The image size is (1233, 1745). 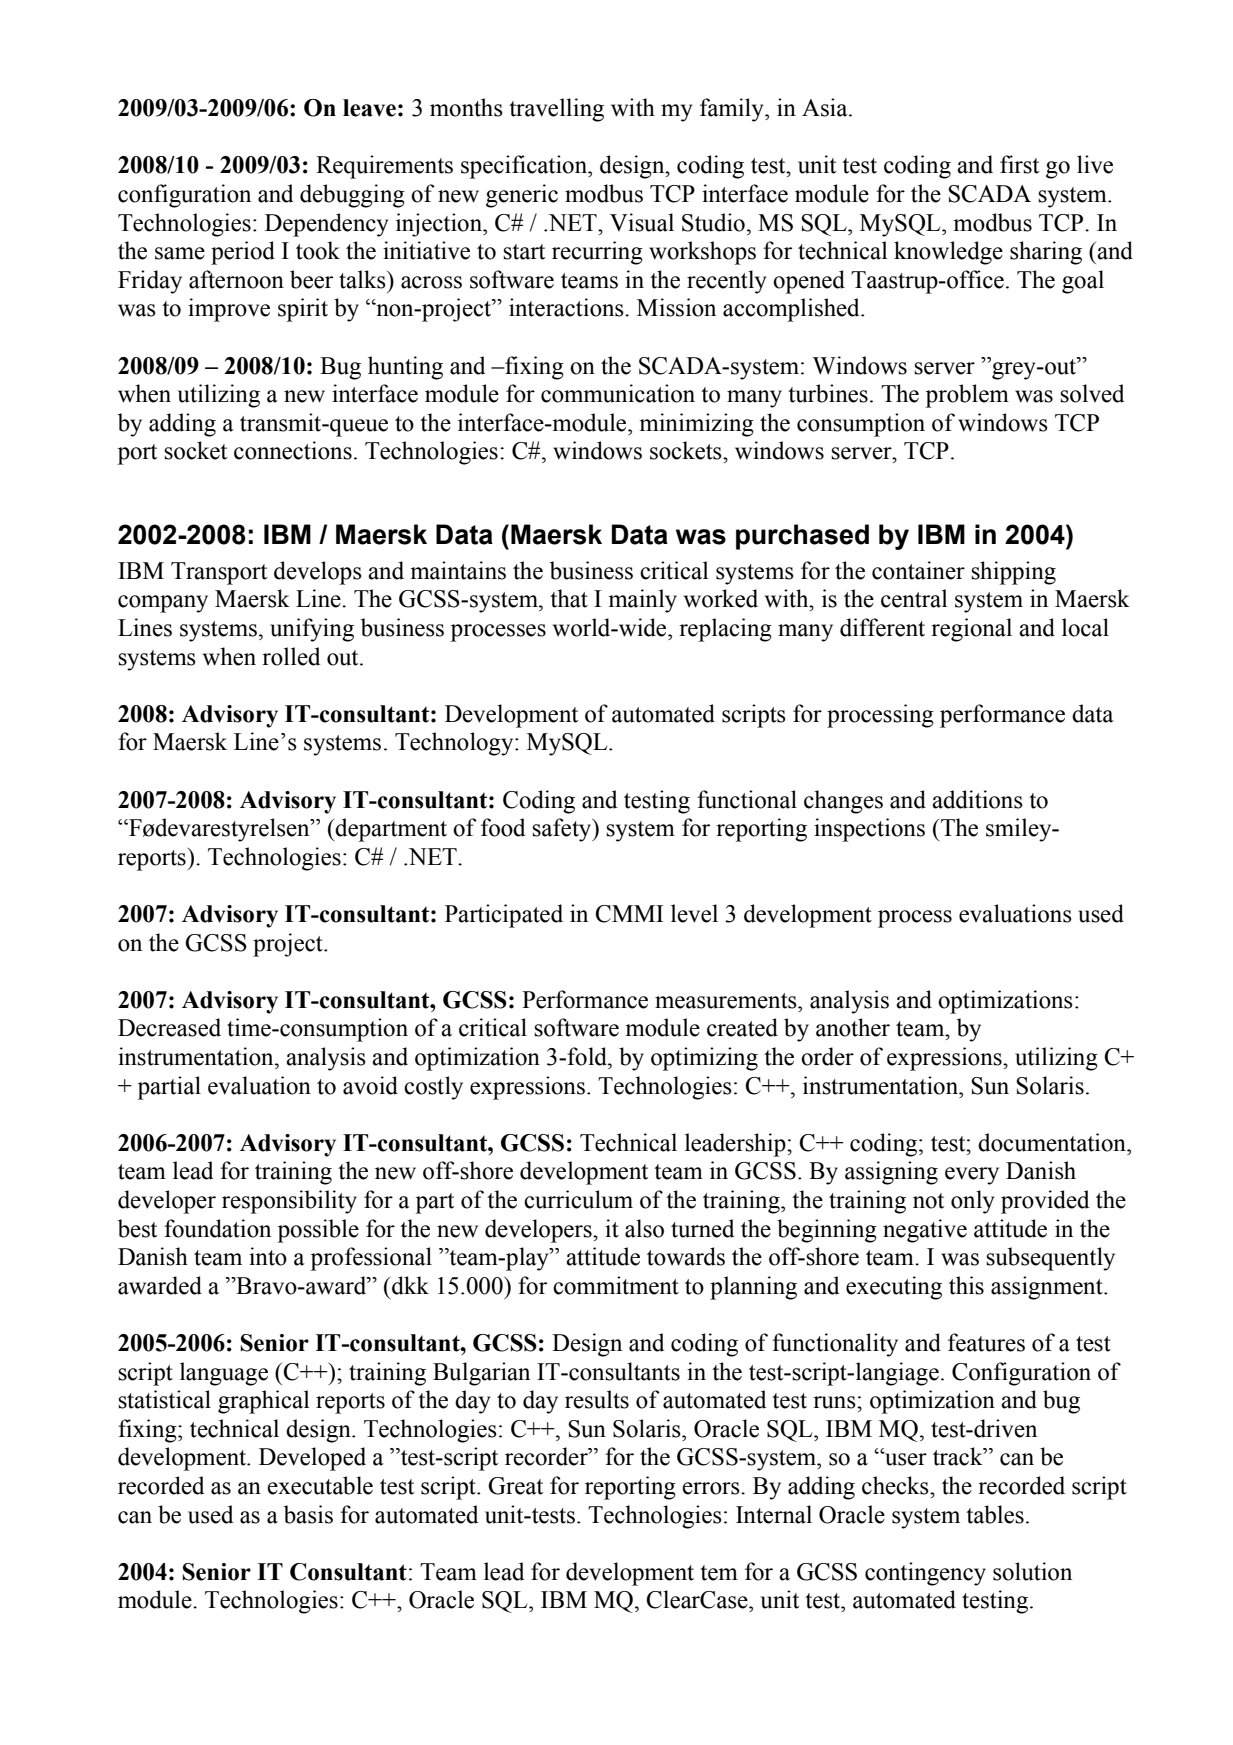 What do you see at coordinates (977, 799) in the page?
I see `additions` at bounding box center [977, 799].
